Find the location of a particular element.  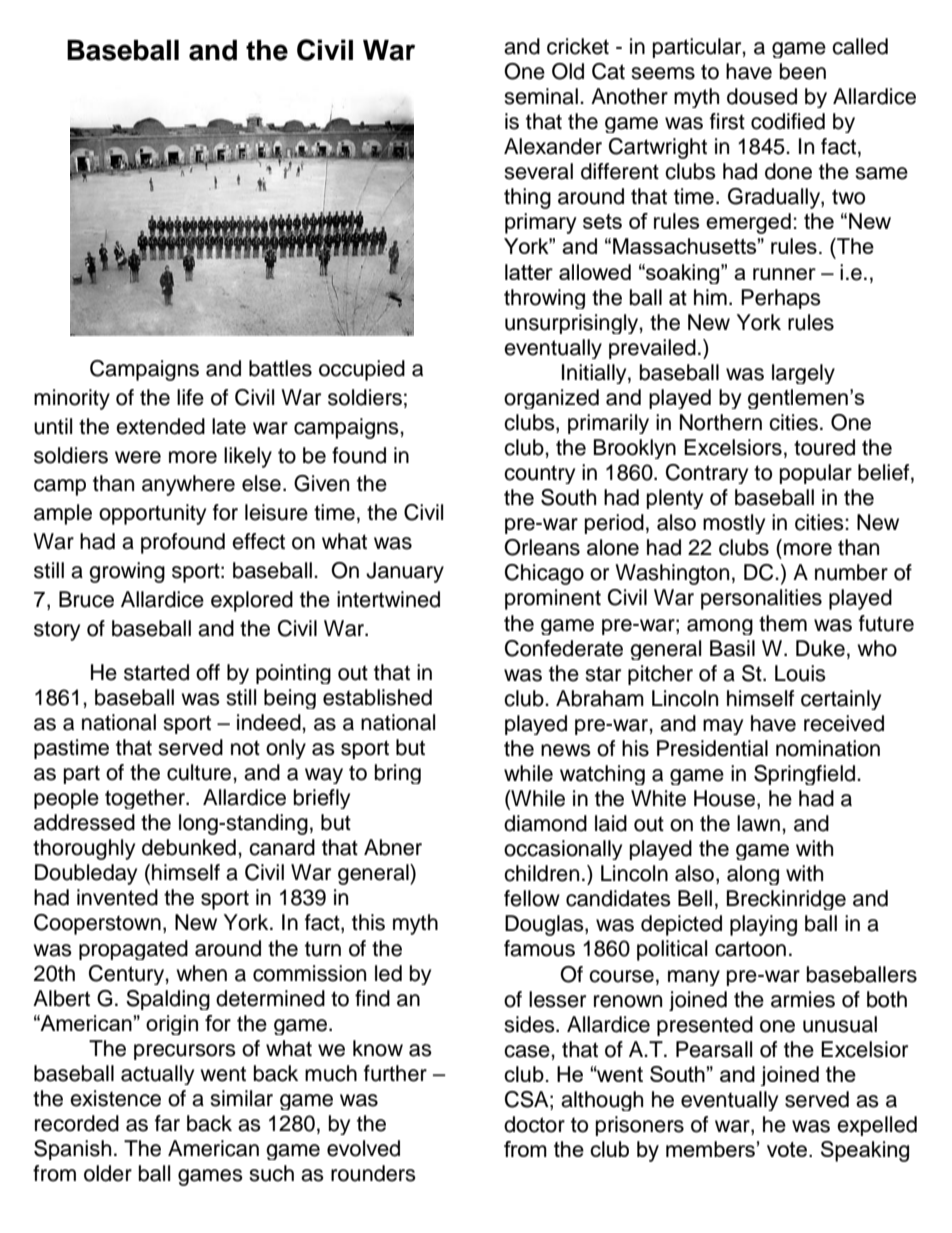

throwing is located at coordinates (544, 299).
